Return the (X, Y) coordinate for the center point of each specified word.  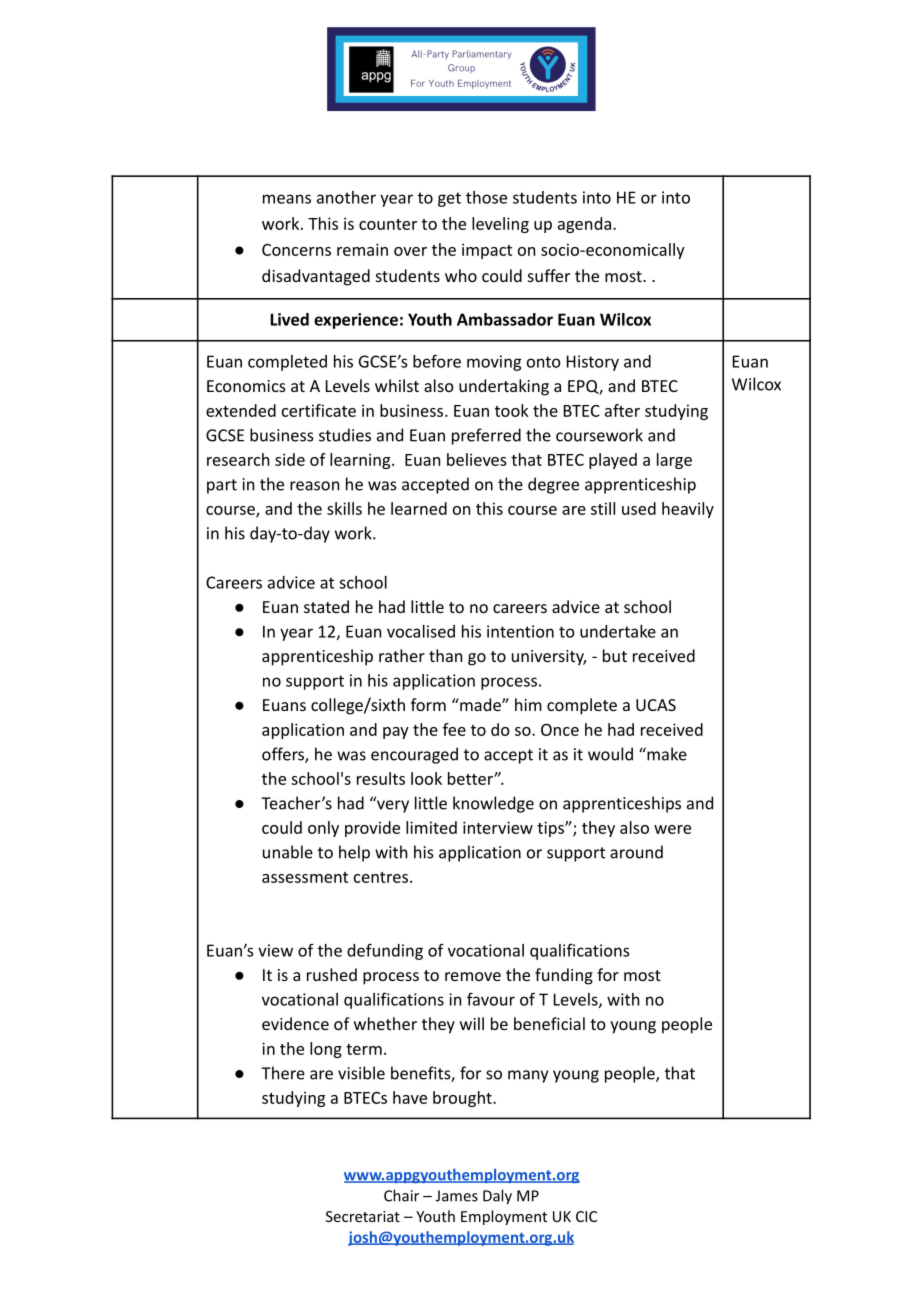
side (290, 459)
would (610, 754)
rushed (332, 974)
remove (473, 976)
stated (326, 606)
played (613, 461)
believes (477, 459)
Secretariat (363, 1216)
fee (454, 729)
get (449, 199)
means (287, 199)
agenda (584, 225)
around (636, 852)
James (457, 1196)
